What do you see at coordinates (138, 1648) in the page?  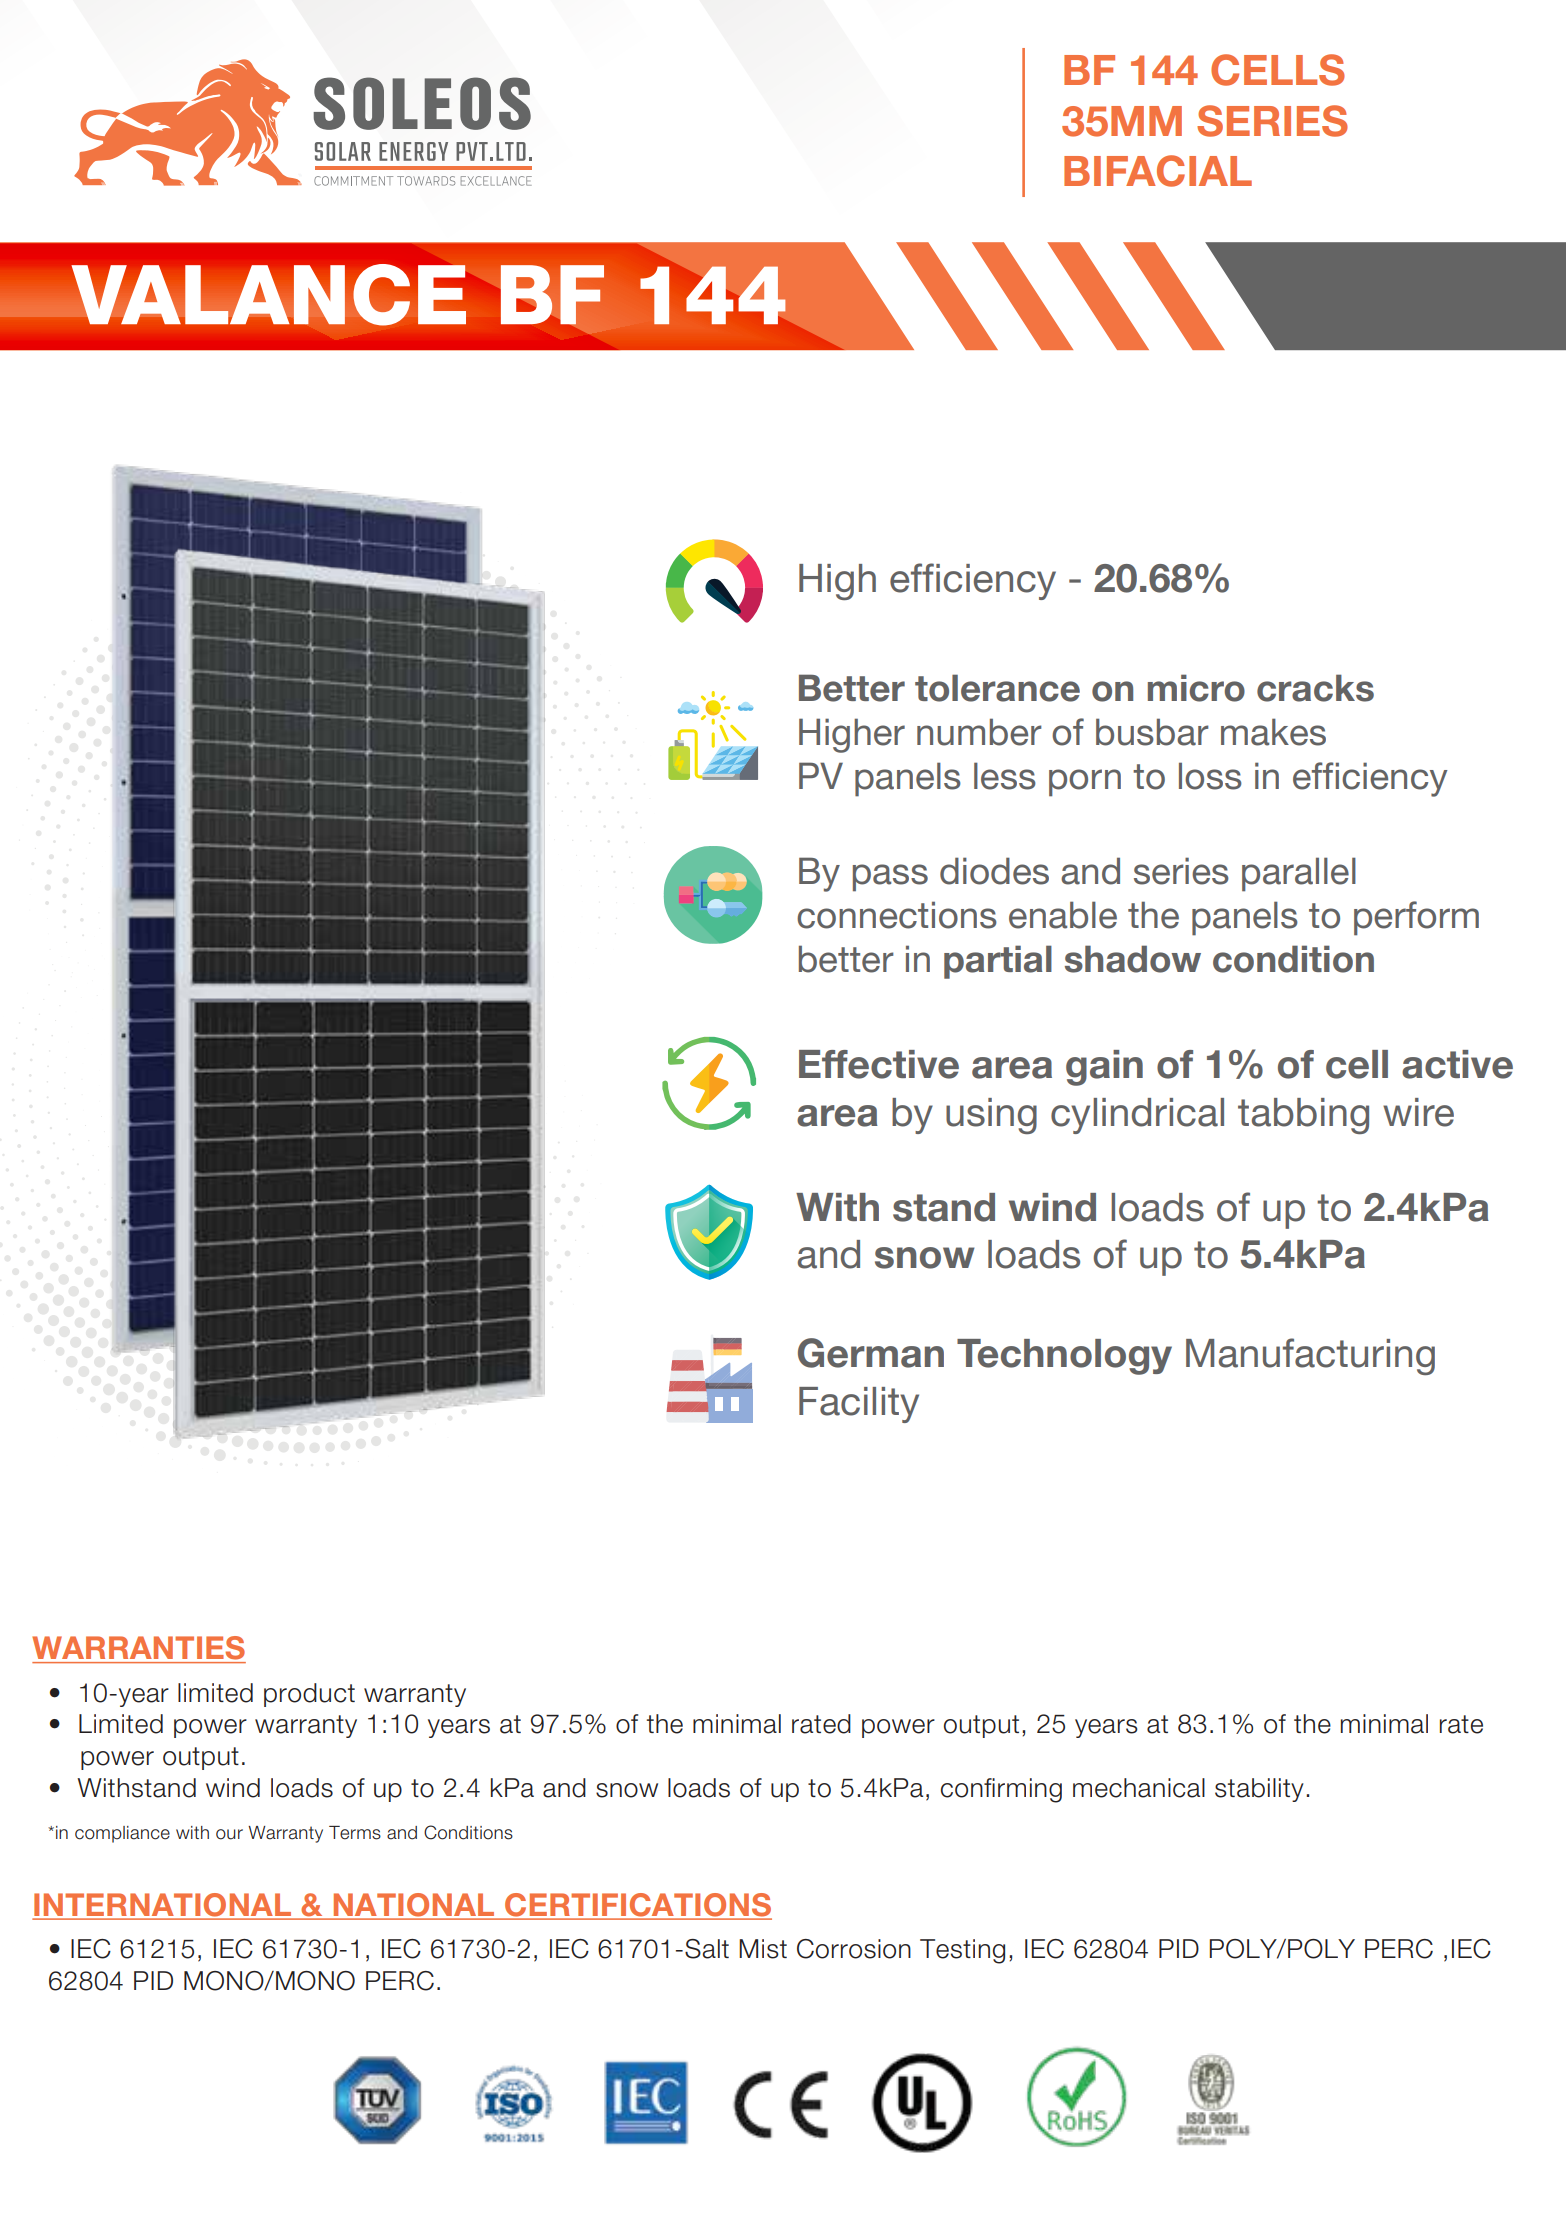 I see `WARRANTIES` at bounding box center [138, 1648].
